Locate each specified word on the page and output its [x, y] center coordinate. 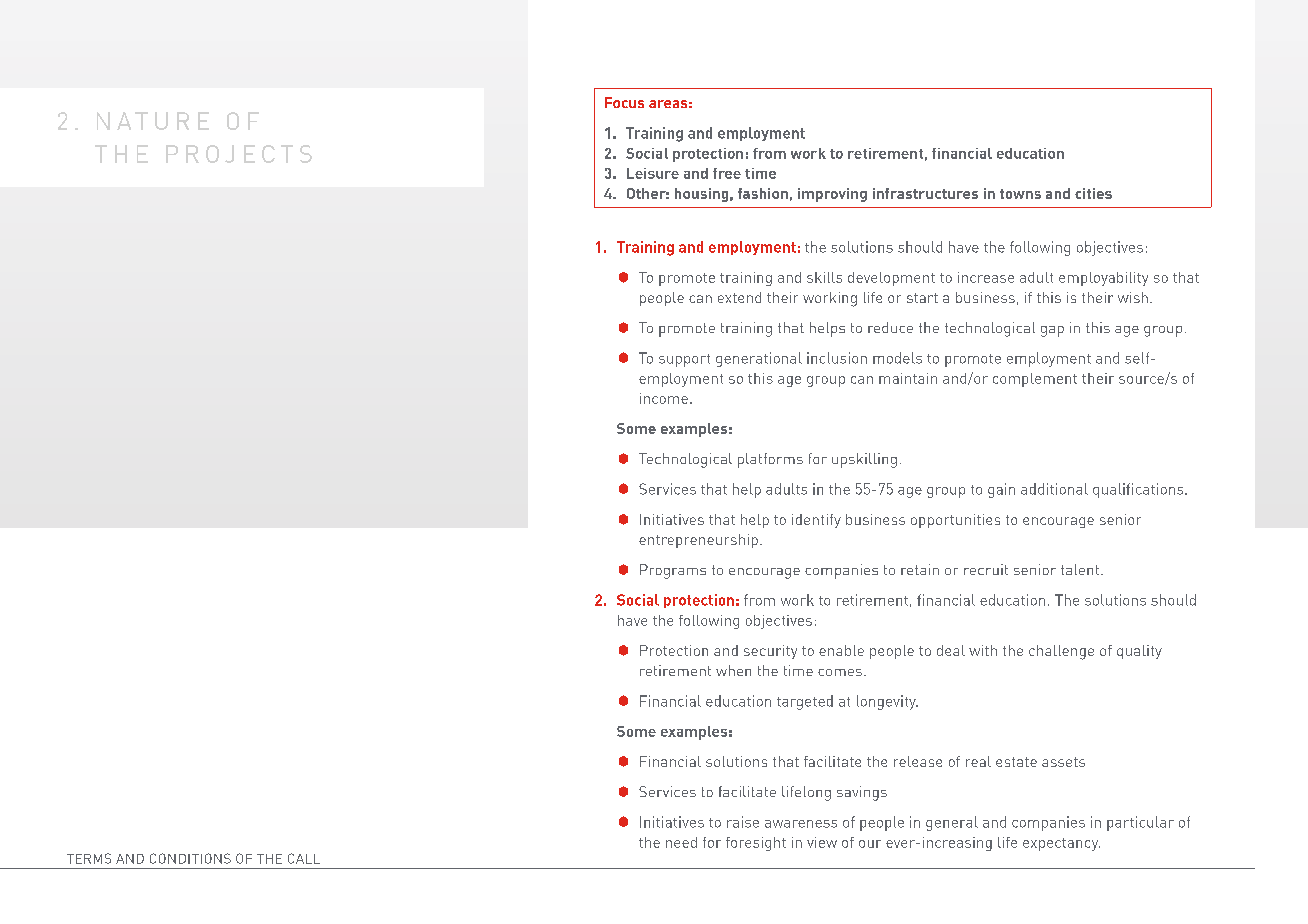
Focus [624, 102]
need [681, 842]
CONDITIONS [190, 858]
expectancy [1061, 844]
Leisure [653, 173]
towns [1020, 194]
